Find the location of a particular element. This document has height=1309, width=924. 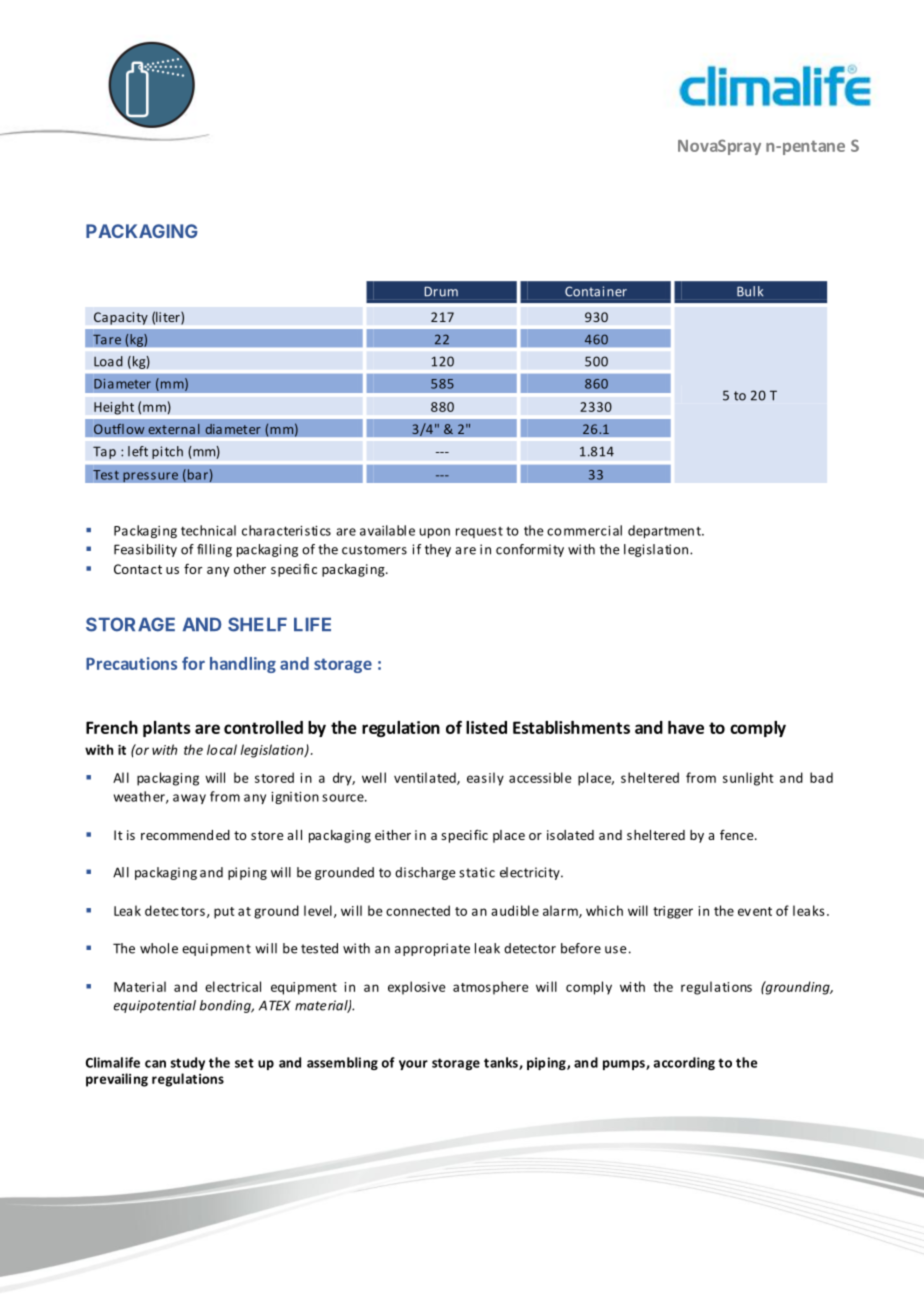

department is located at coordinates (665, 531).
